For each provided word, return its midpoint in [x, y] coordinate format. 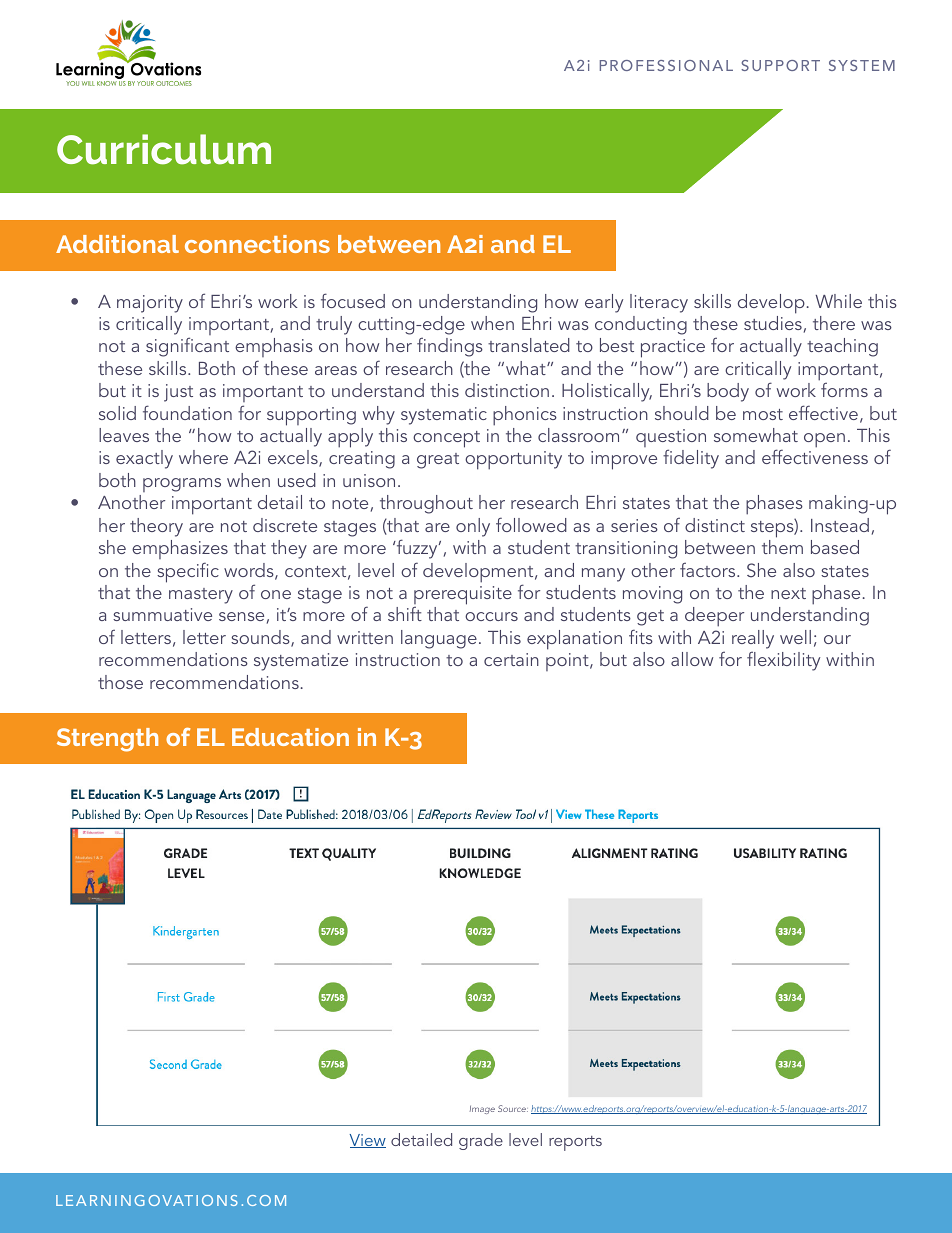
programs [182, 485]
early [604, 303]
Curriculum [164, 149]
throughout [426, 504]
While [838, 301]
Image [482, 1109]
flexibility [783, 661]
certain [511, 659]
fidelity [691, 459]
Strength [107, 740]
